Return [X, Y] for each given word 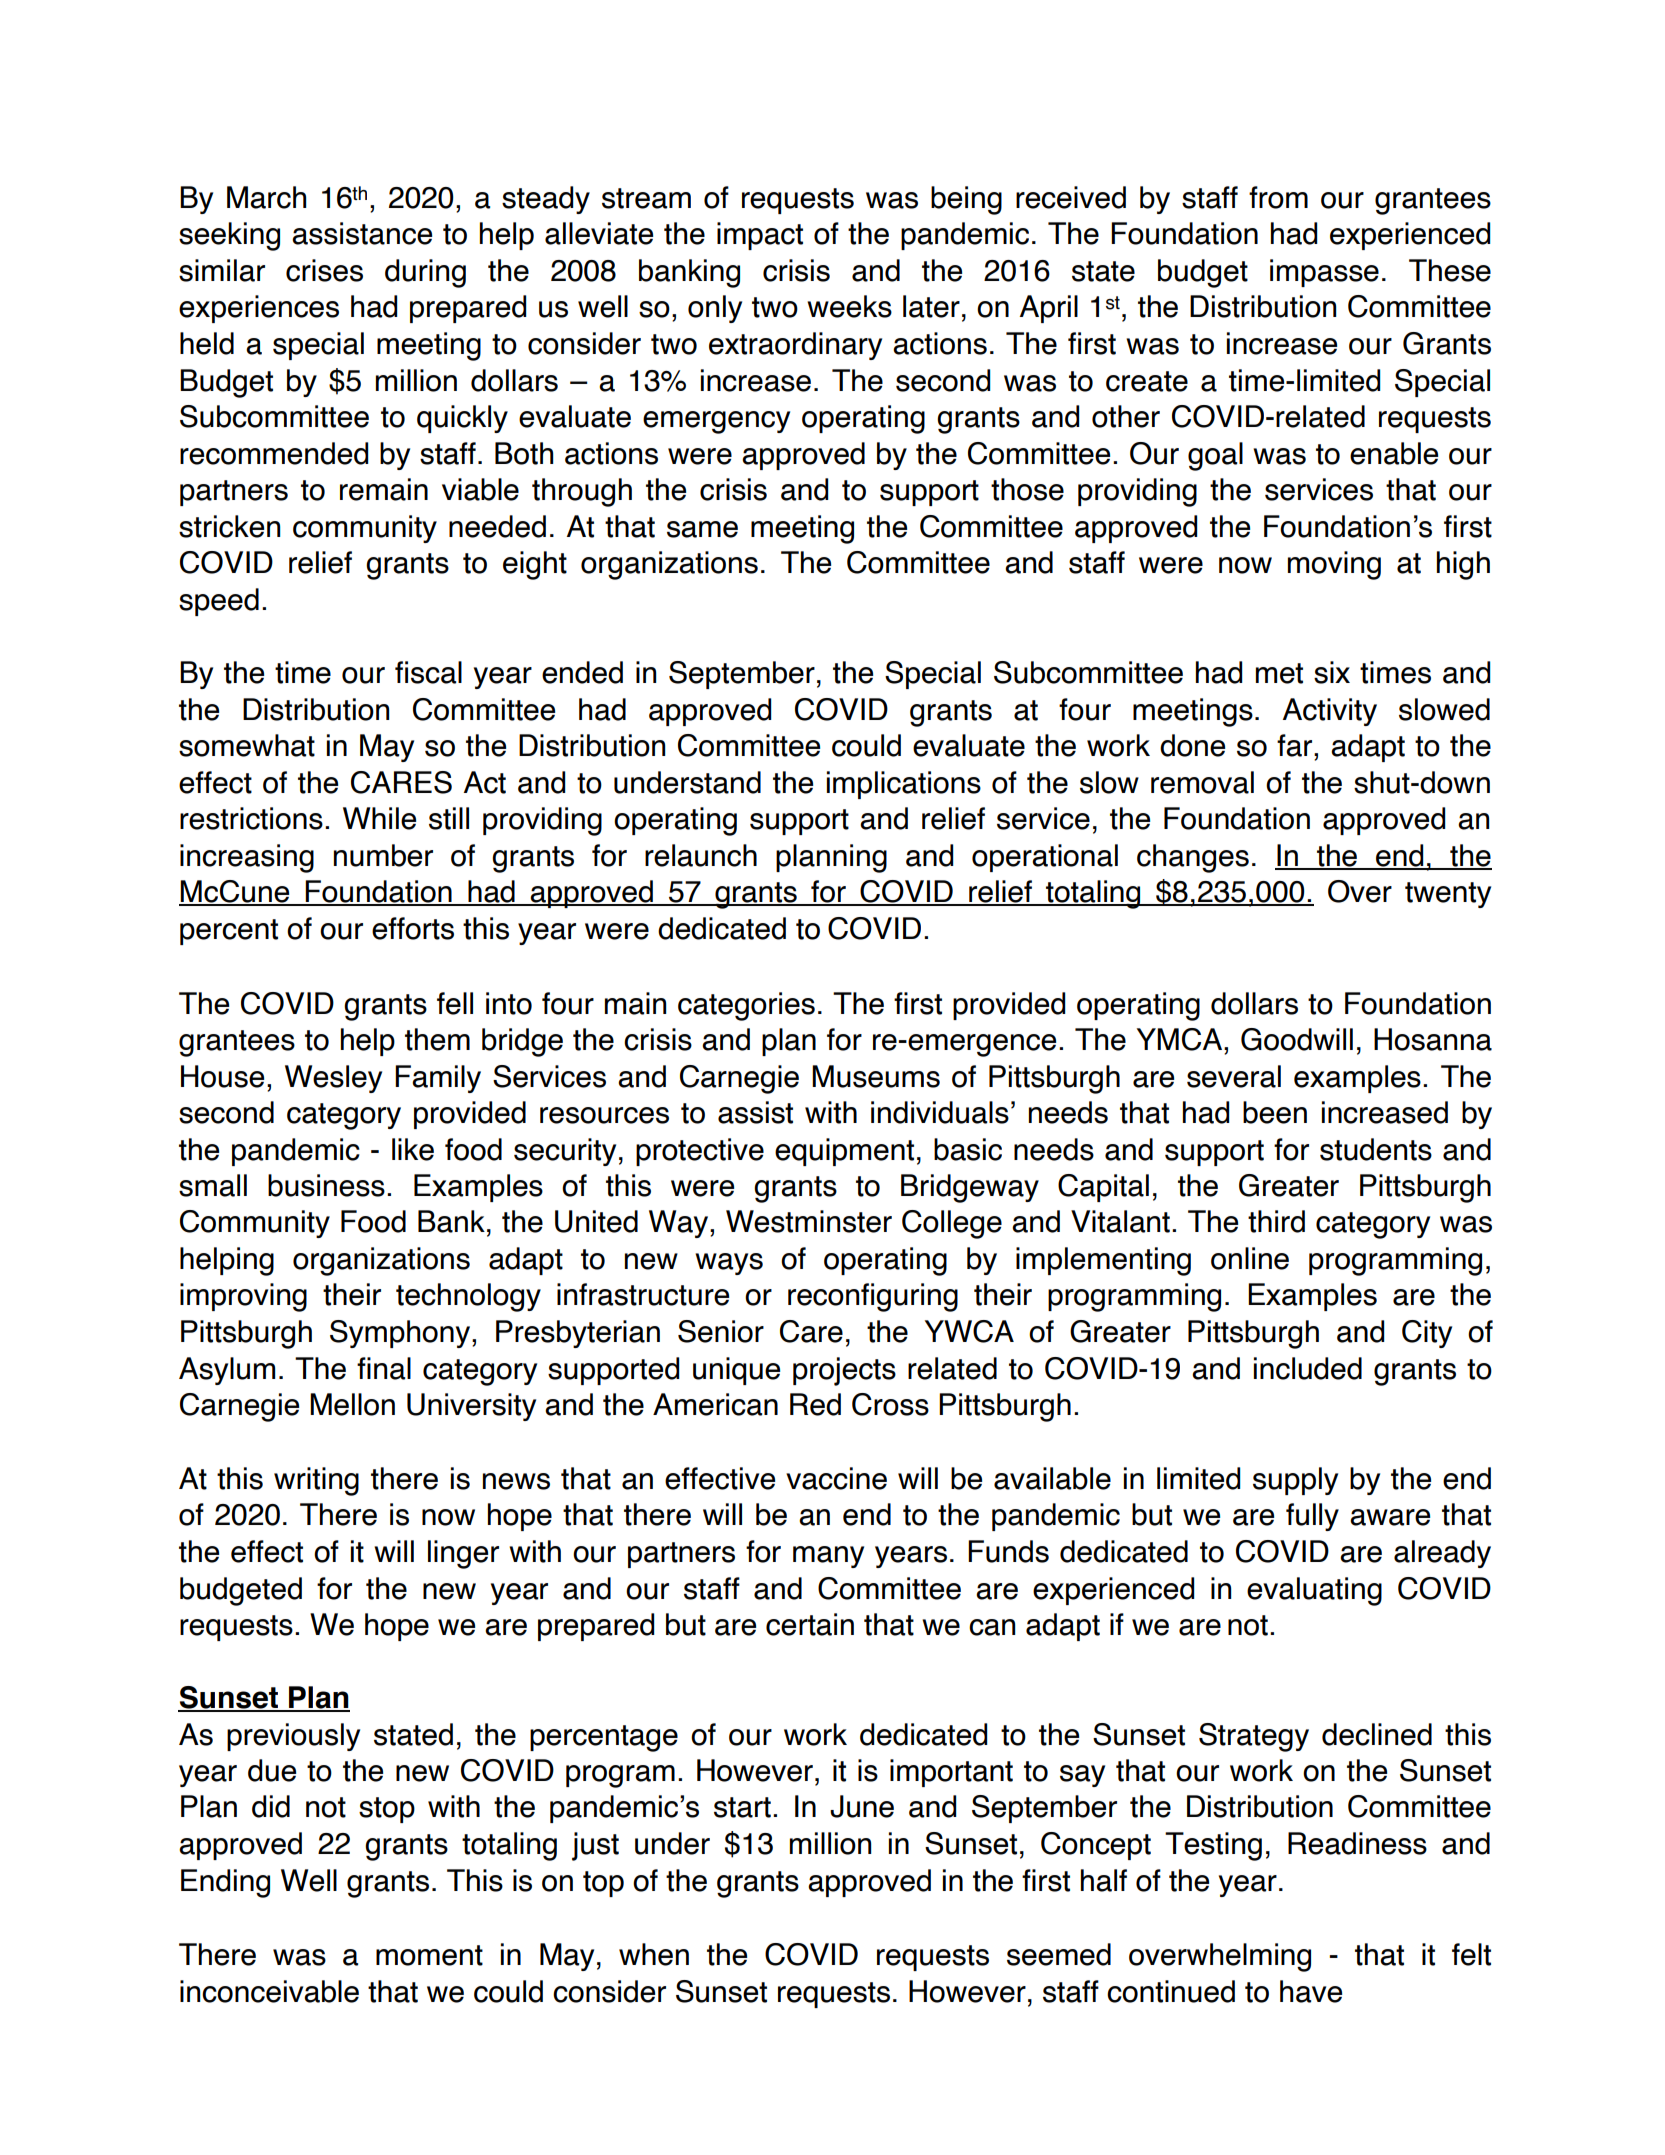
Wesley [333, 1079]
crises [324, 270]
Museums [876, 1076]
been [1275, 1112]
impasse [1324, 273]
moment [429, 1955]
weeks [849, 306]
